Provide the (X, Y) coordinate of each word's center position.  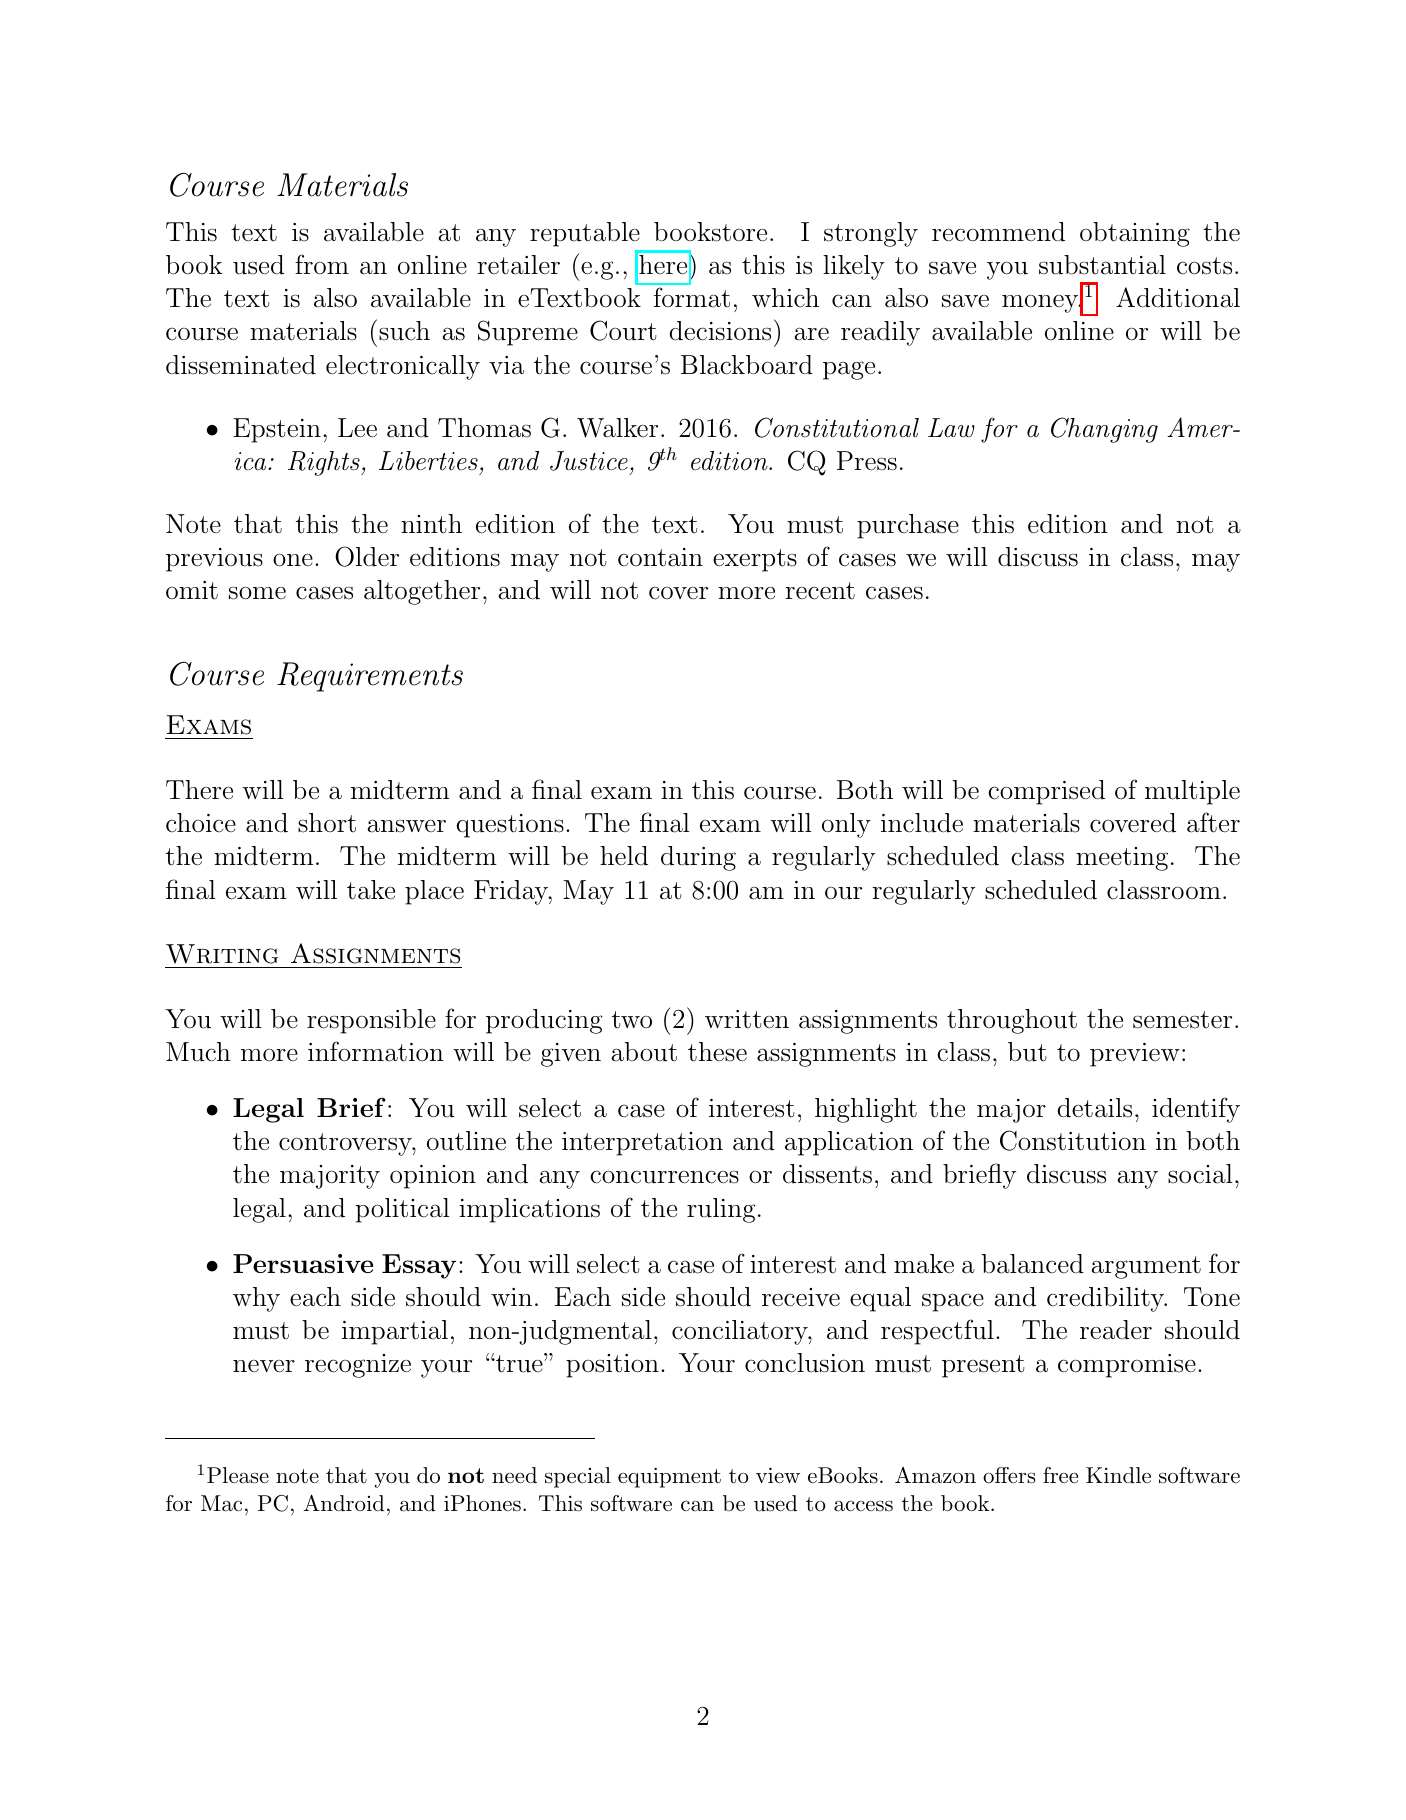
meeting (1122, 859)
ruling (721, 1210)
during (698, 858)
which (785, 298)
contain (660, 557)
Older (367, 556)
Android (344, 1503)
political (403, 1210)
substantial (1102, 265)
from (322, 264)
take (371, 890)
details (1094, 1108)
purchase (908, 526)
